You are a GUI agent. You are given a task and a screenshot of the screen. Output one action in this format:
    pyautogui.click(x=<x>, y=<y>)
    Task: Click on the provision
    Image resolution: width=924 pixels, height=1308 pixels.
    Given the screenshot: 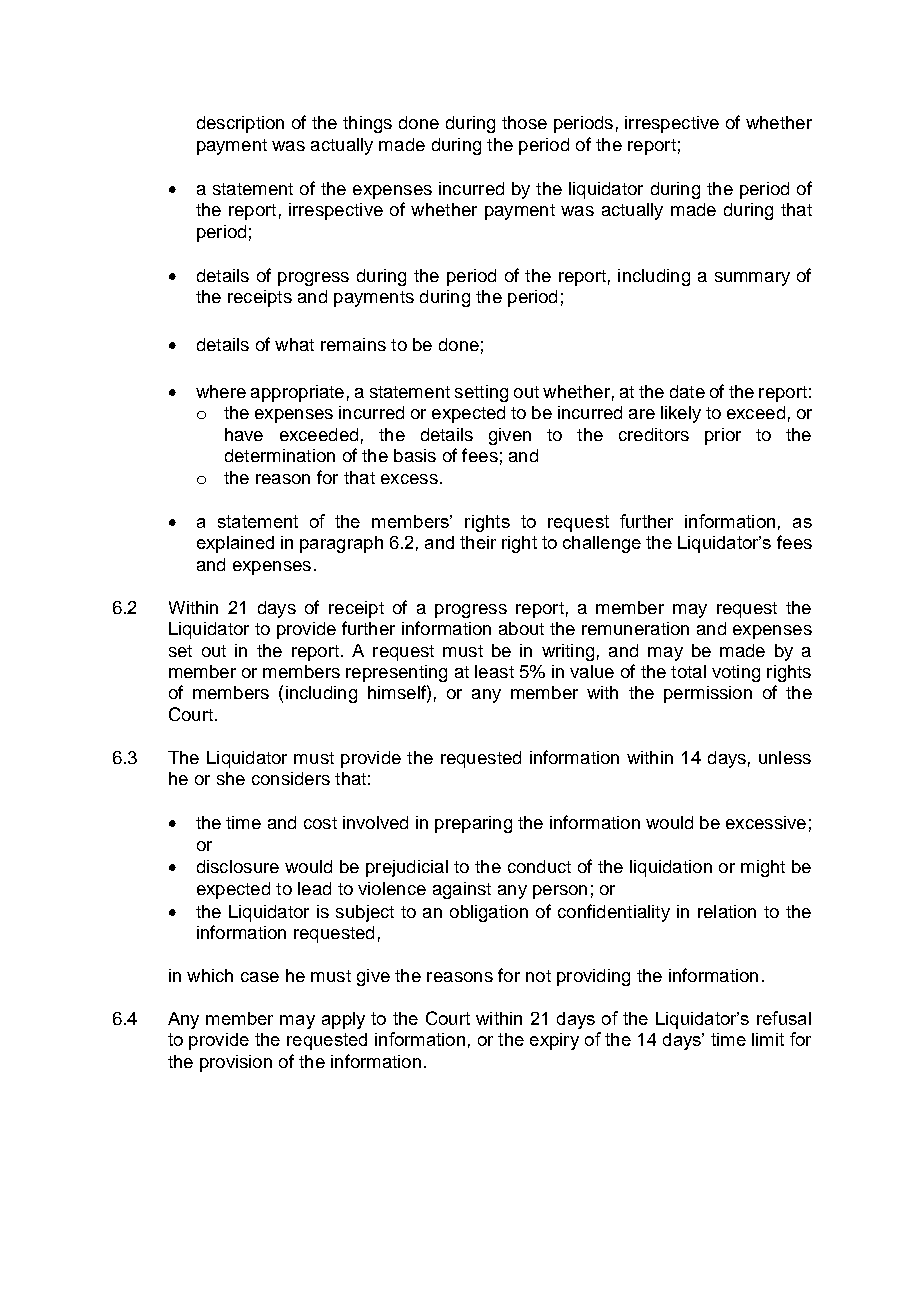 What is the action you would take?
    pyautogui.click(x=236, y=1063)
